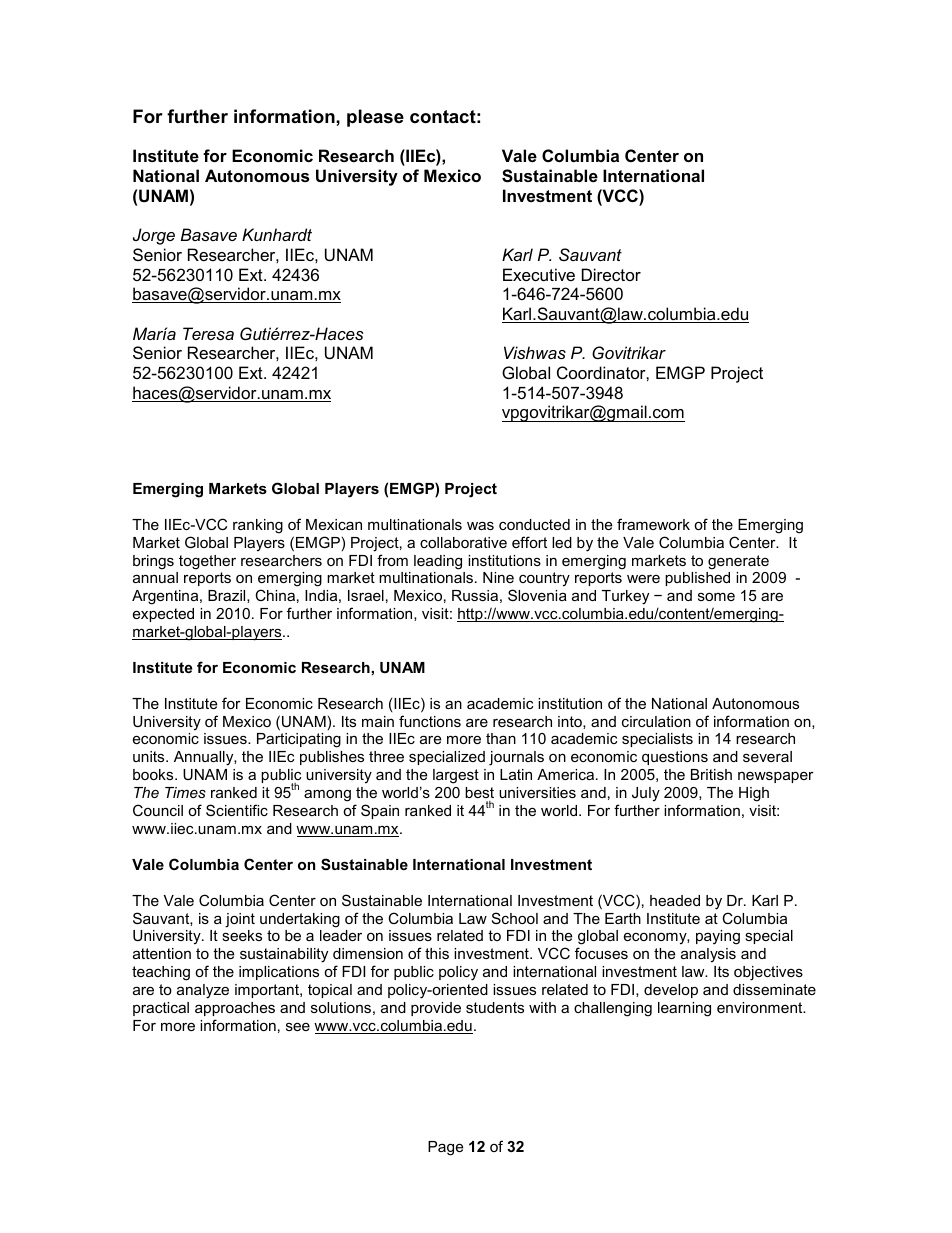 The width and height of the screenshot is (952, 1233). Describe the element at coordinates (684, 1009) in the screenshot. I see `learning` at that location.
